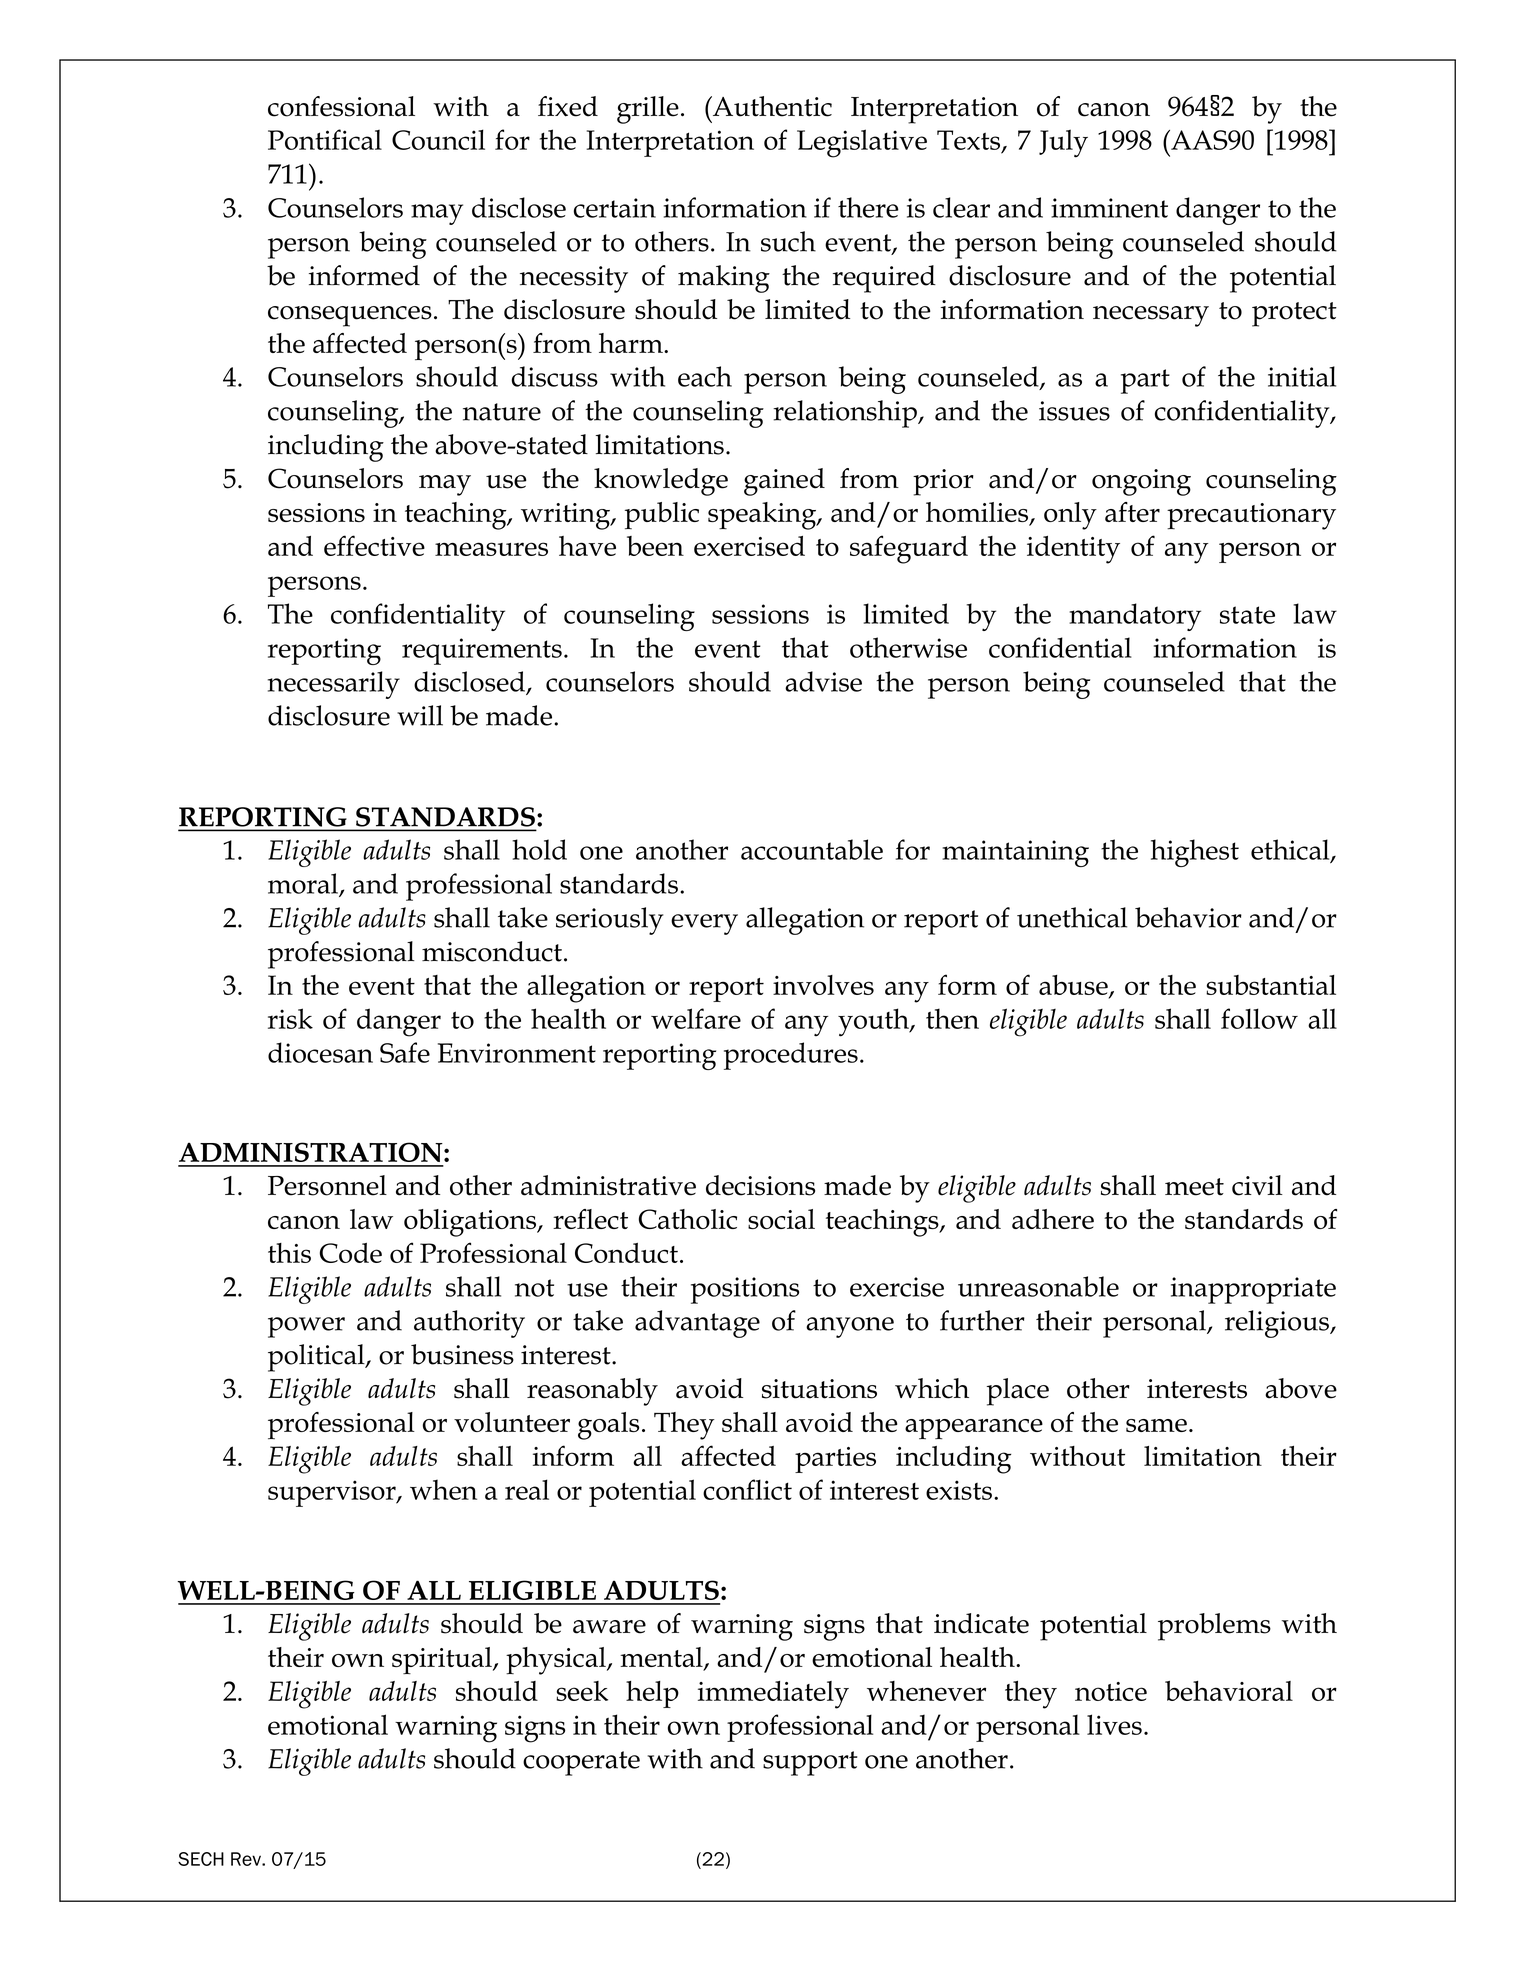 Image resolution: width=1515 pixels, height=1961 pixels. Describe the element at coordinates (420, 715) in the screenshot. I see `will` at that location.
